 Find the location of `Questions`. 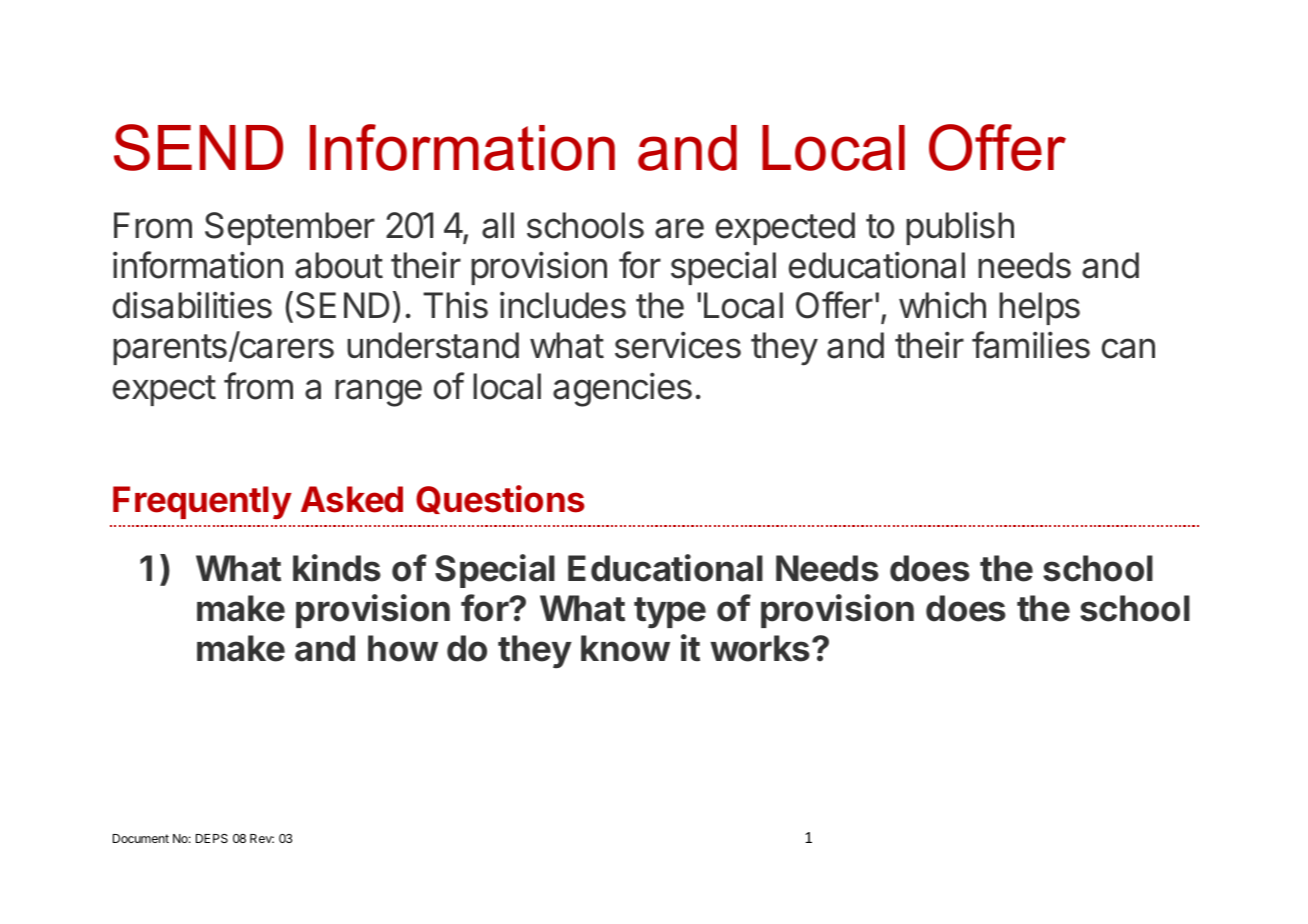

Questions is located at coordinates (500, 499).
